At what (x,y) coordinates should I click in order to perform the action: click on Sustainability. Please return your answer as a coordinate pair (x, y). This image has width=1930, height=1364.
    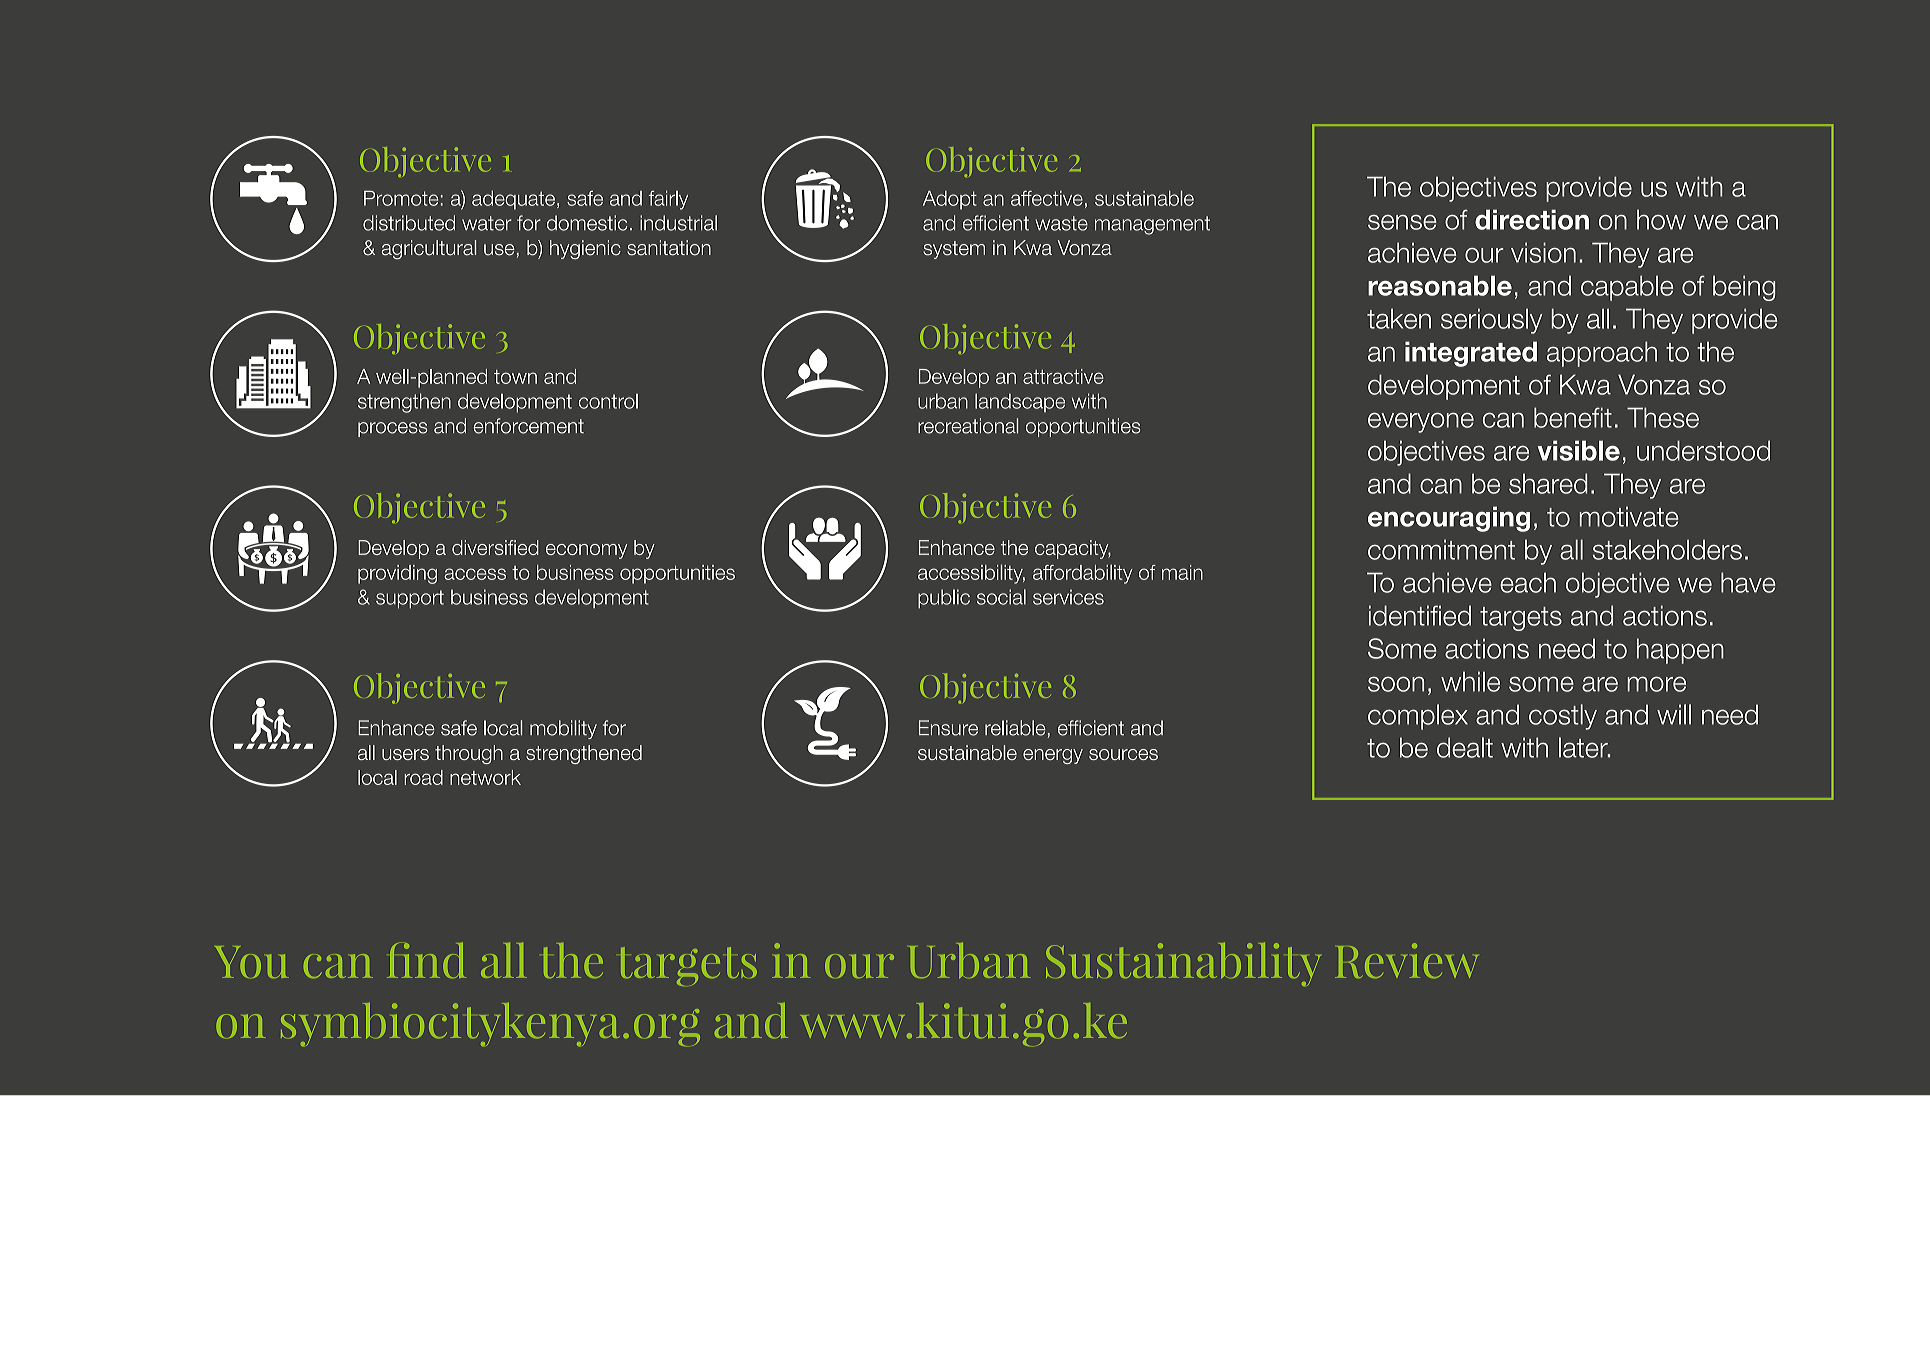
    Looking at the image, I should click on (1183, 964).
